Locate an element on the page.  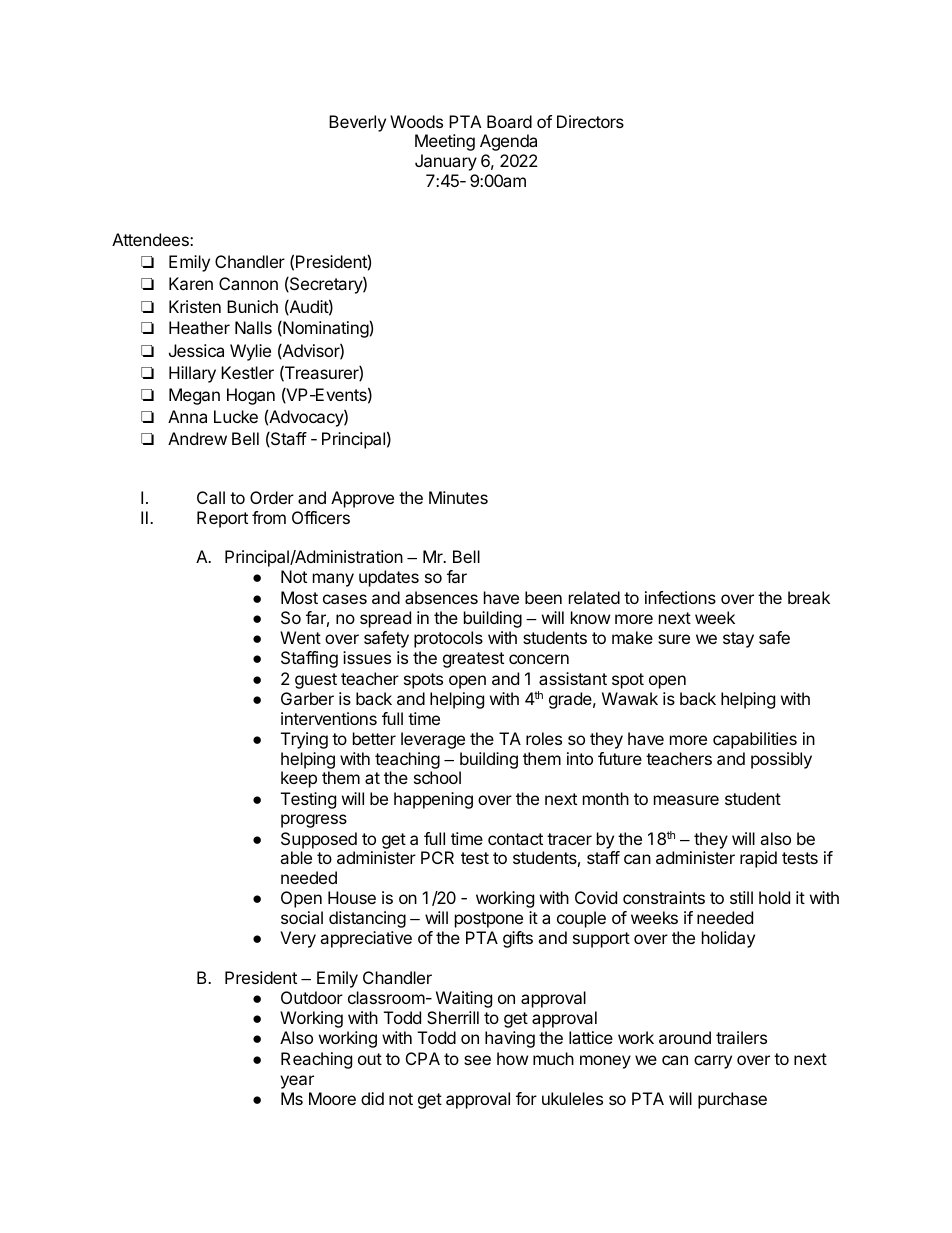
Agenda is located at coordinates (508, 142).
